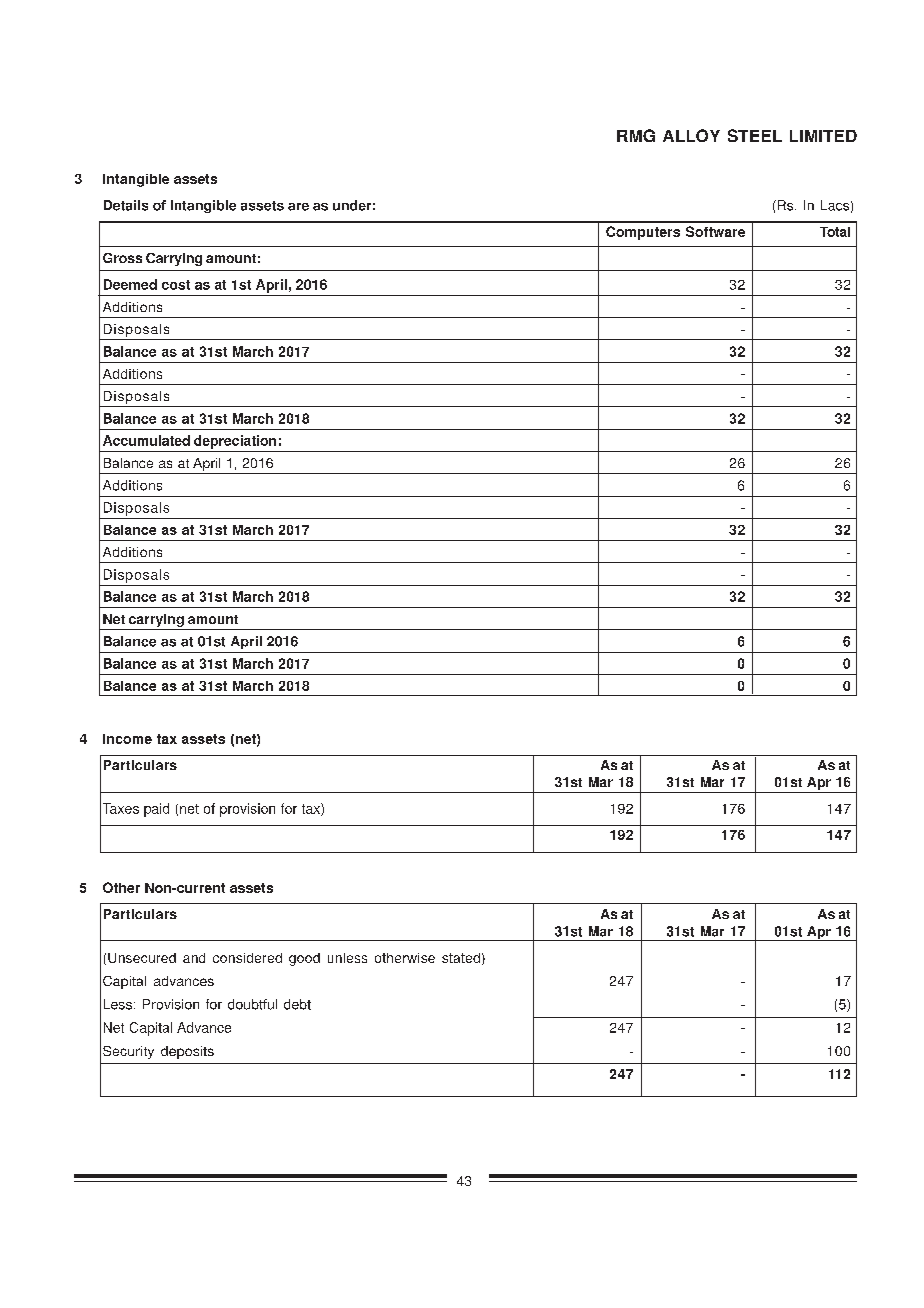 This screenshot has height=1308, width=924. I want to click on STEEL, so click(755, 135).
